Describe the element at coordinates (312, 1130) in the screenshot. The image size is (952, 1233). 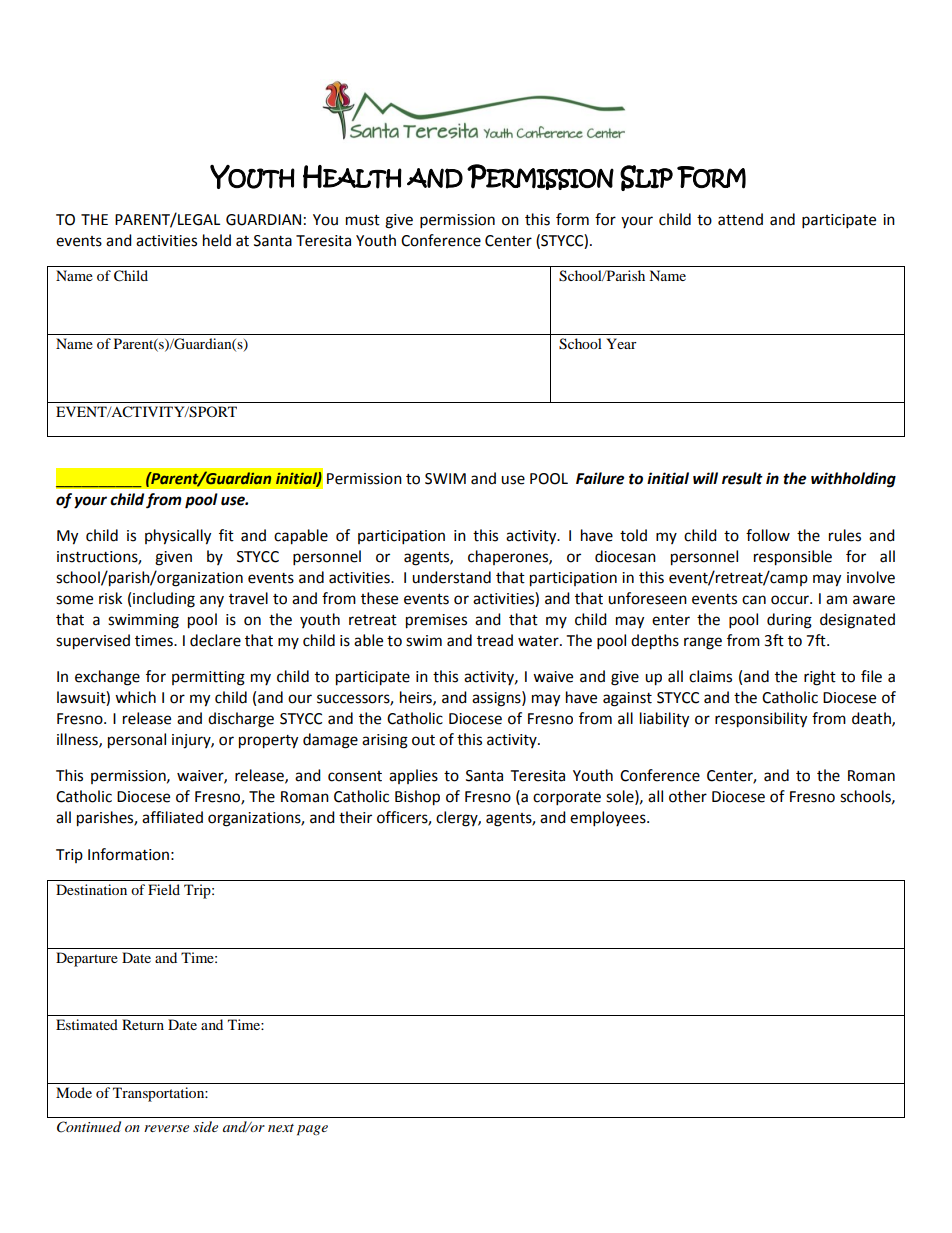
I see `page` at that location.
